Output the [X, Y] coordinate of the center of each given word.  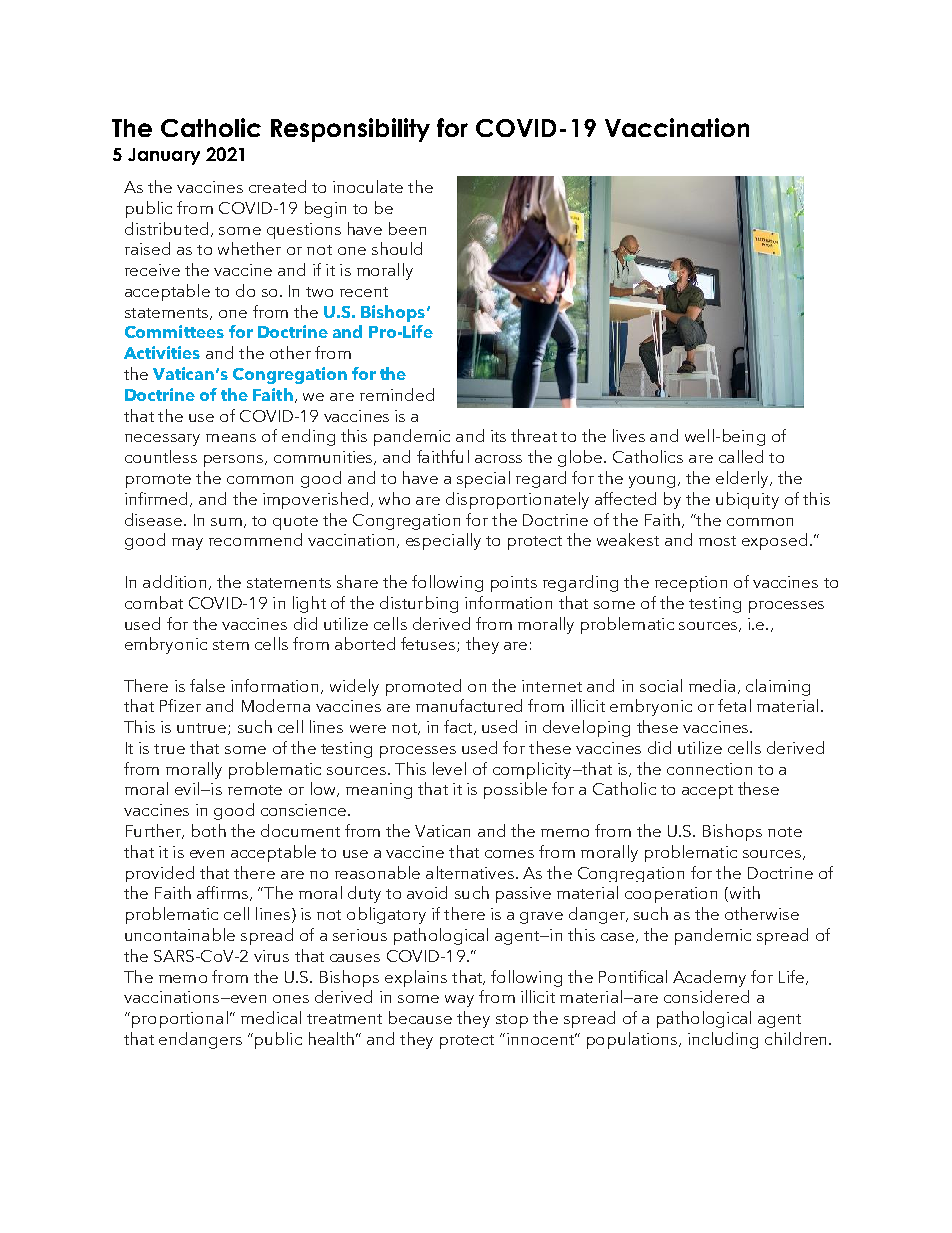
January [164, 156]
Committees [174, 331]
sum [226, 522]
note [785, 832]
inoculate [368, 186]
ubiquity [747, 500]
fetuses [429, 644]
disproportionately [517, 500]
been [407, 228]
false [207, 685]
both [209, 830]
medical [271, 1017]
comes [509, 854]
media [712, 685]
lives [629, 435]
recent [364, 292]
